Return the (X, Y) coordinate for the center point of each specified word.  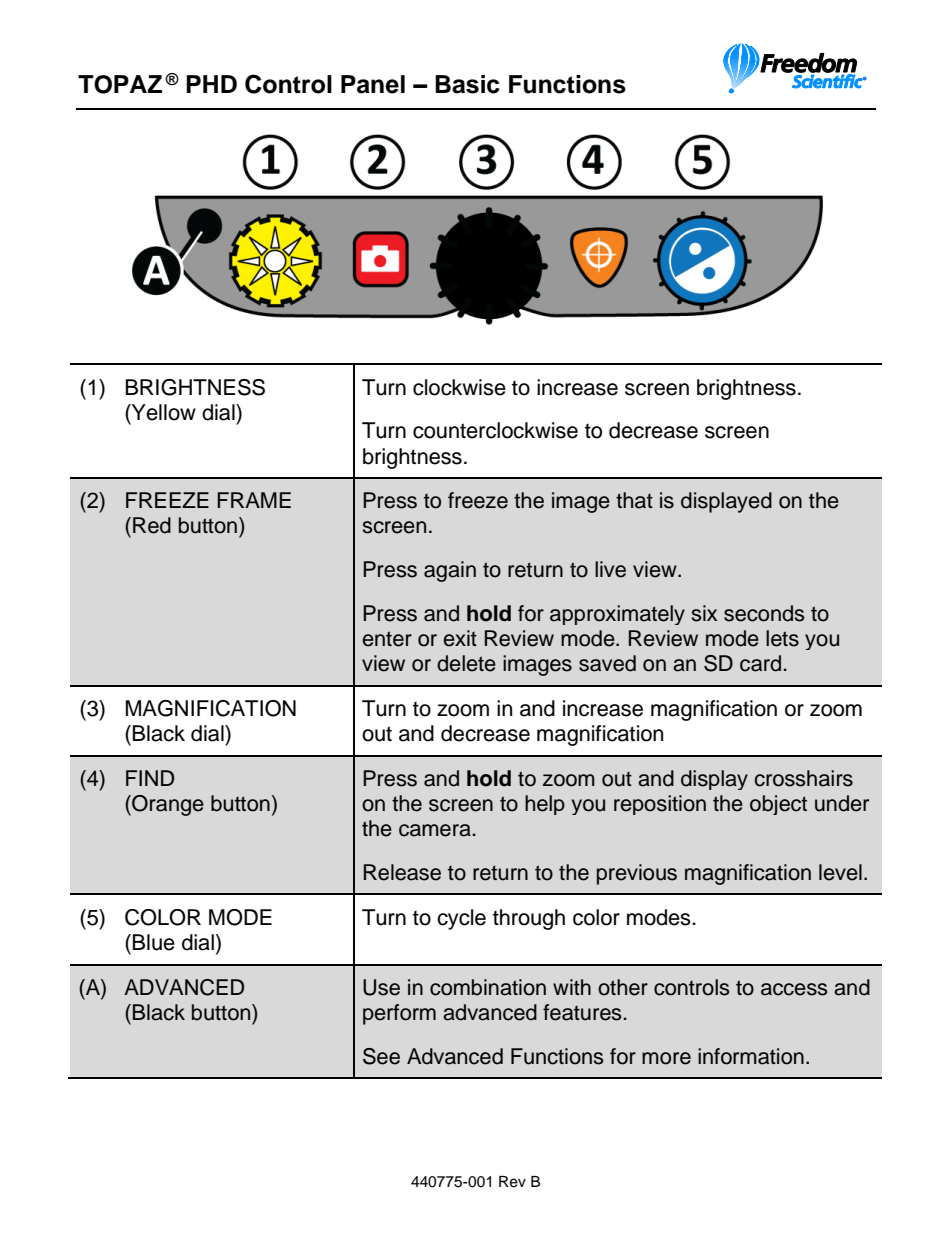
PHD (211, 84)
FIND (150, 778)
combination (488, 987)
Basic (467, 84)
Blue (154, 942)
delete (466, 663)
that (634, 500)
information (751, 1056)
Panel (373, 84)
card (760, 663)
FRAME (254, 500)
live (610, 569)
